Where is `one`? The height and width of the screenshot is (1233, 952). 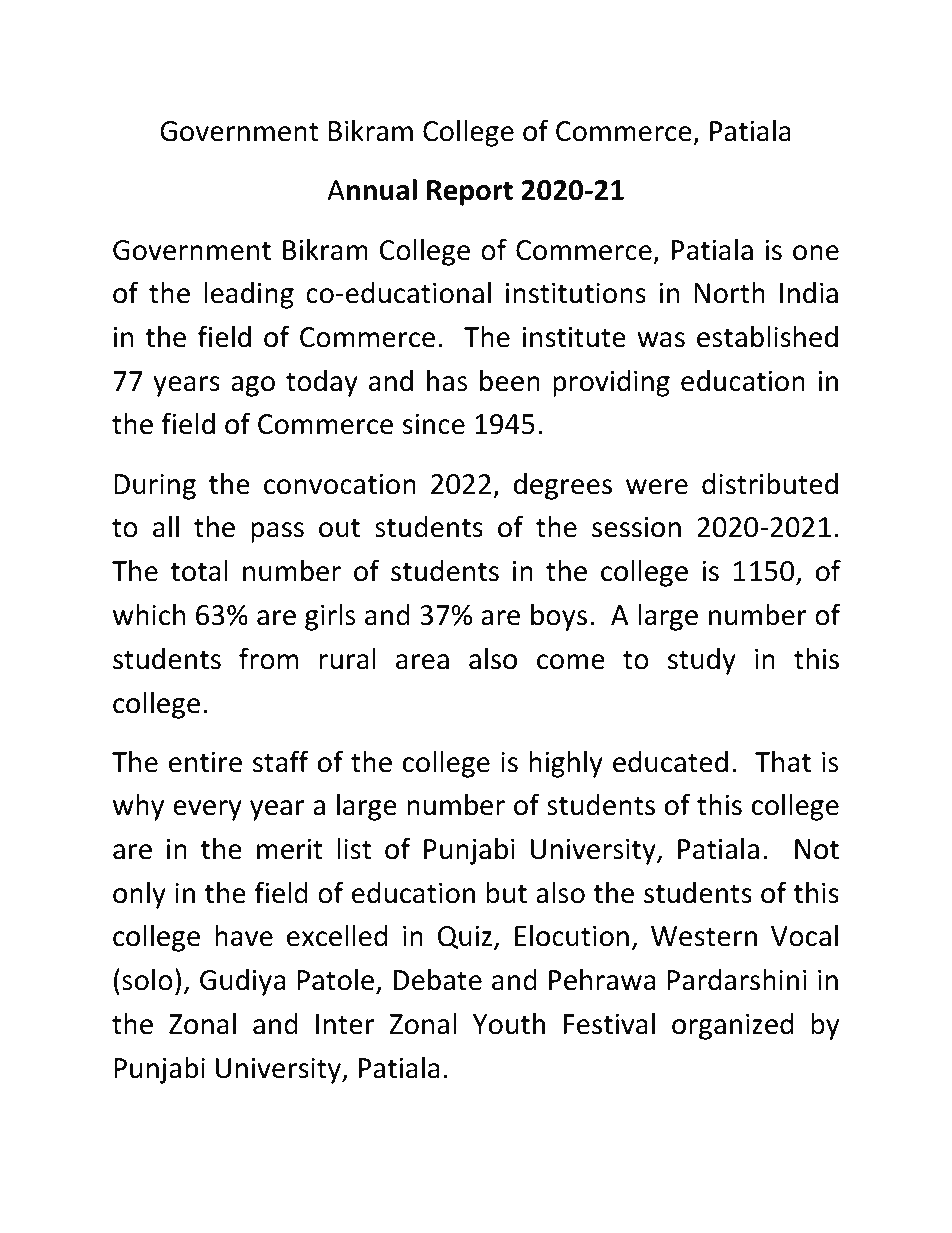 one is located at coordinates (816, 253).
